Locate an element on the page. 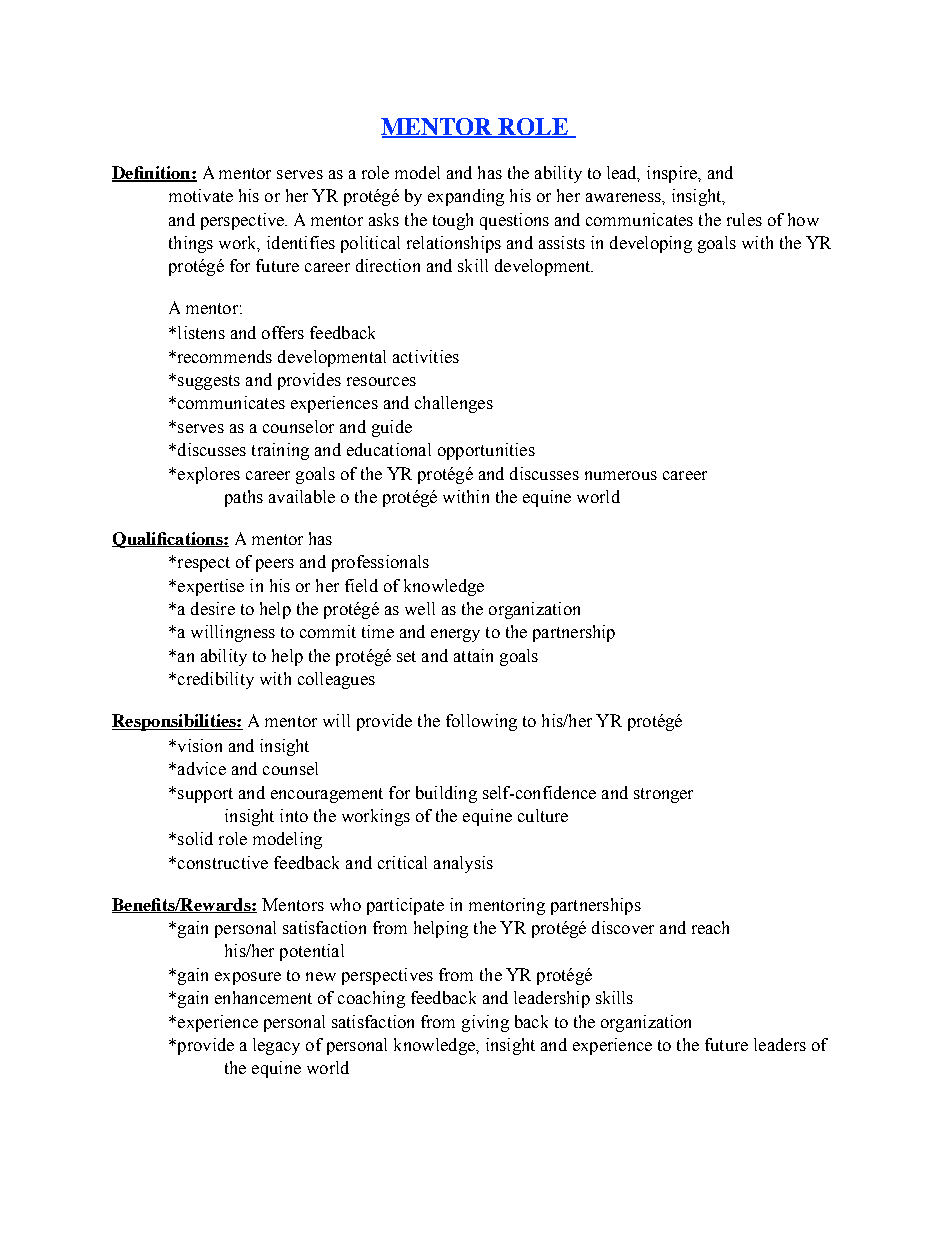 This page has width=952, height=1233. enhancement is located at coordinates (263, 997).
